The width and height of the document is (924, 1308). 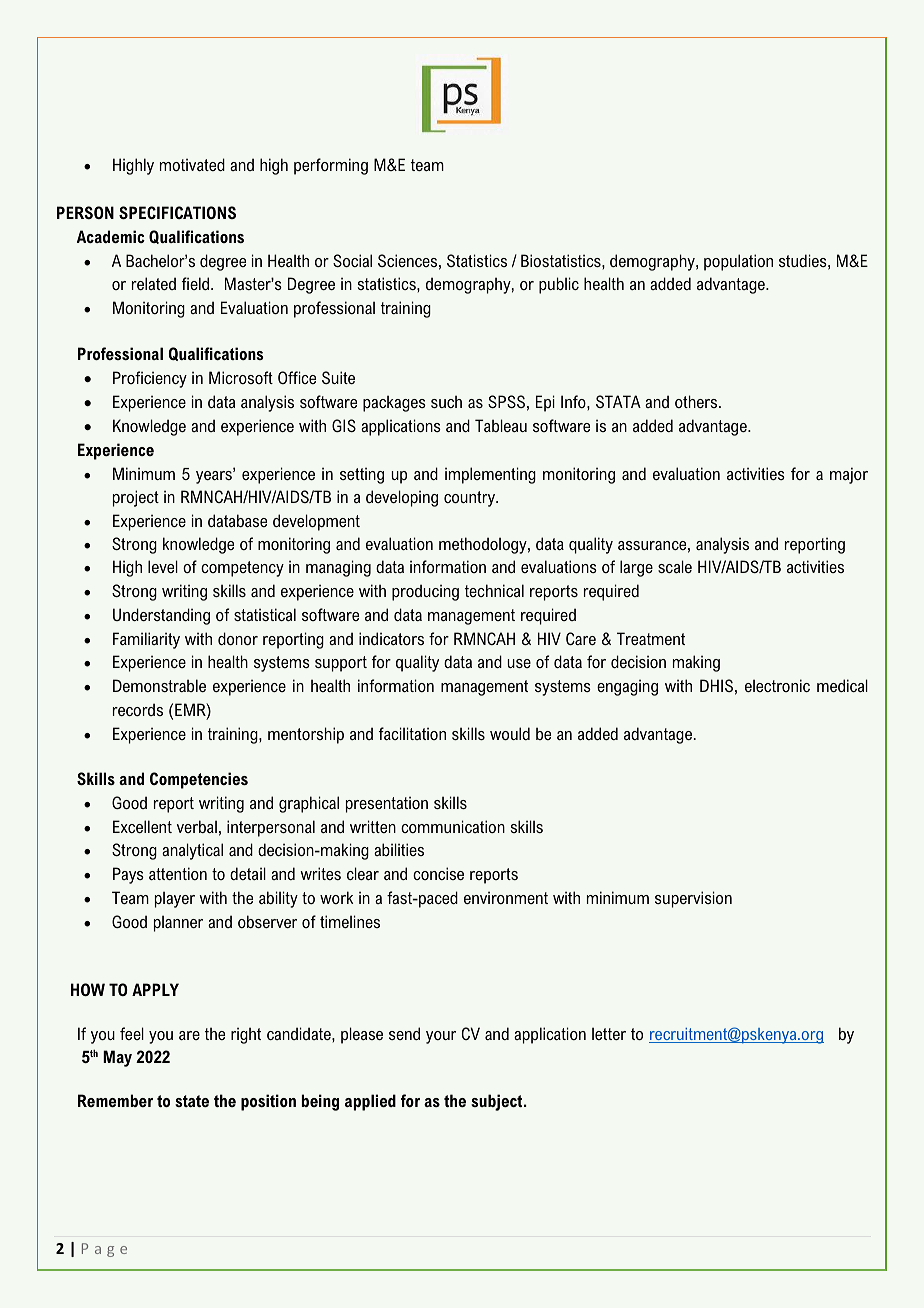 What do you see at coordinates (697, 401) in the document?
I see `others` at bounding box center [697, 401].
